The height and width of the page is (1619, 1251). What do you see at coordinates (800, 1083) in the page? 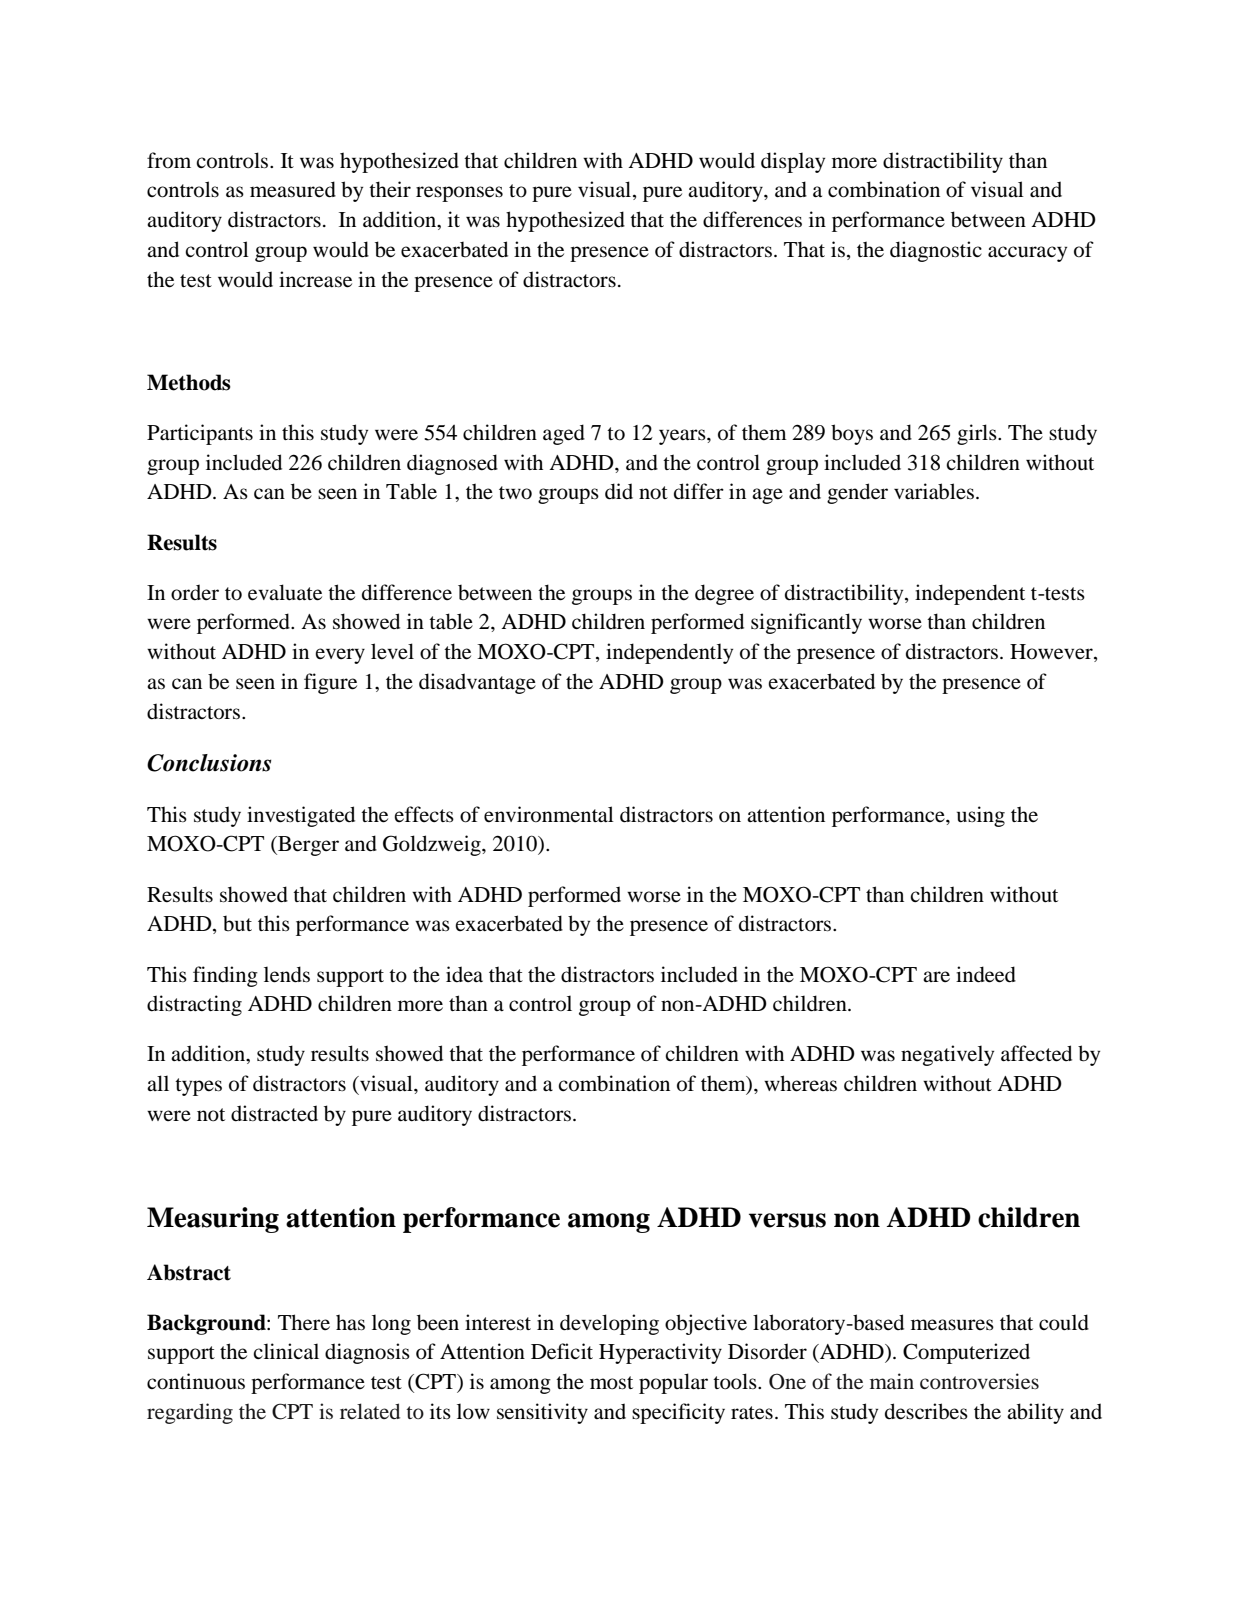
I see `whereas` at bounding box center [800, 1083].
